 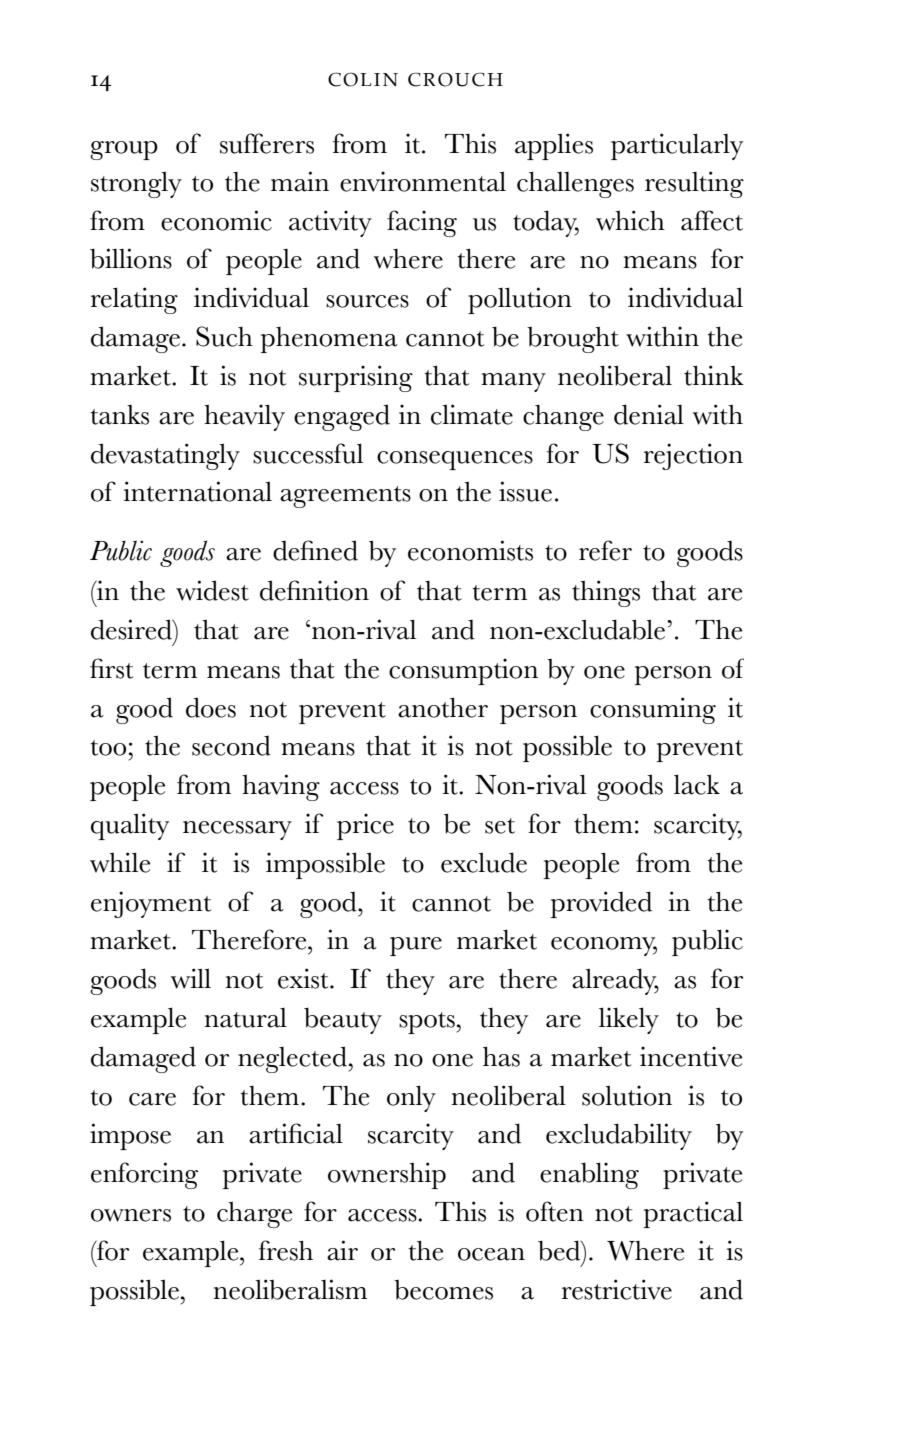 What do you see at coordinates (455, 79) in the image?
I see `CROUCH` at bounding box center [455, 79].
